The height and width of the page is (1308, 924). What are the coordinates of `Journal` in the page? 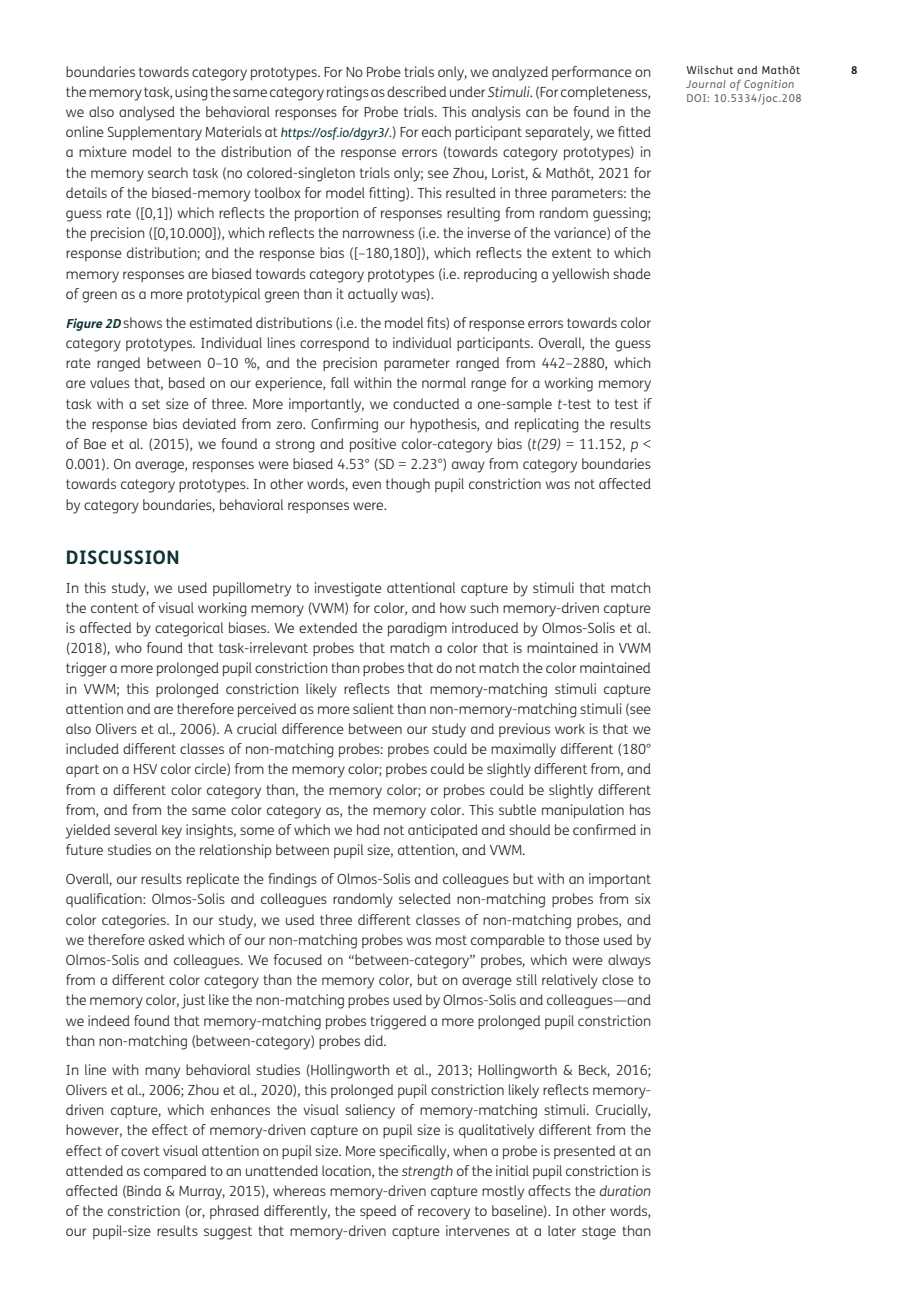 It's located at (706, 84).
